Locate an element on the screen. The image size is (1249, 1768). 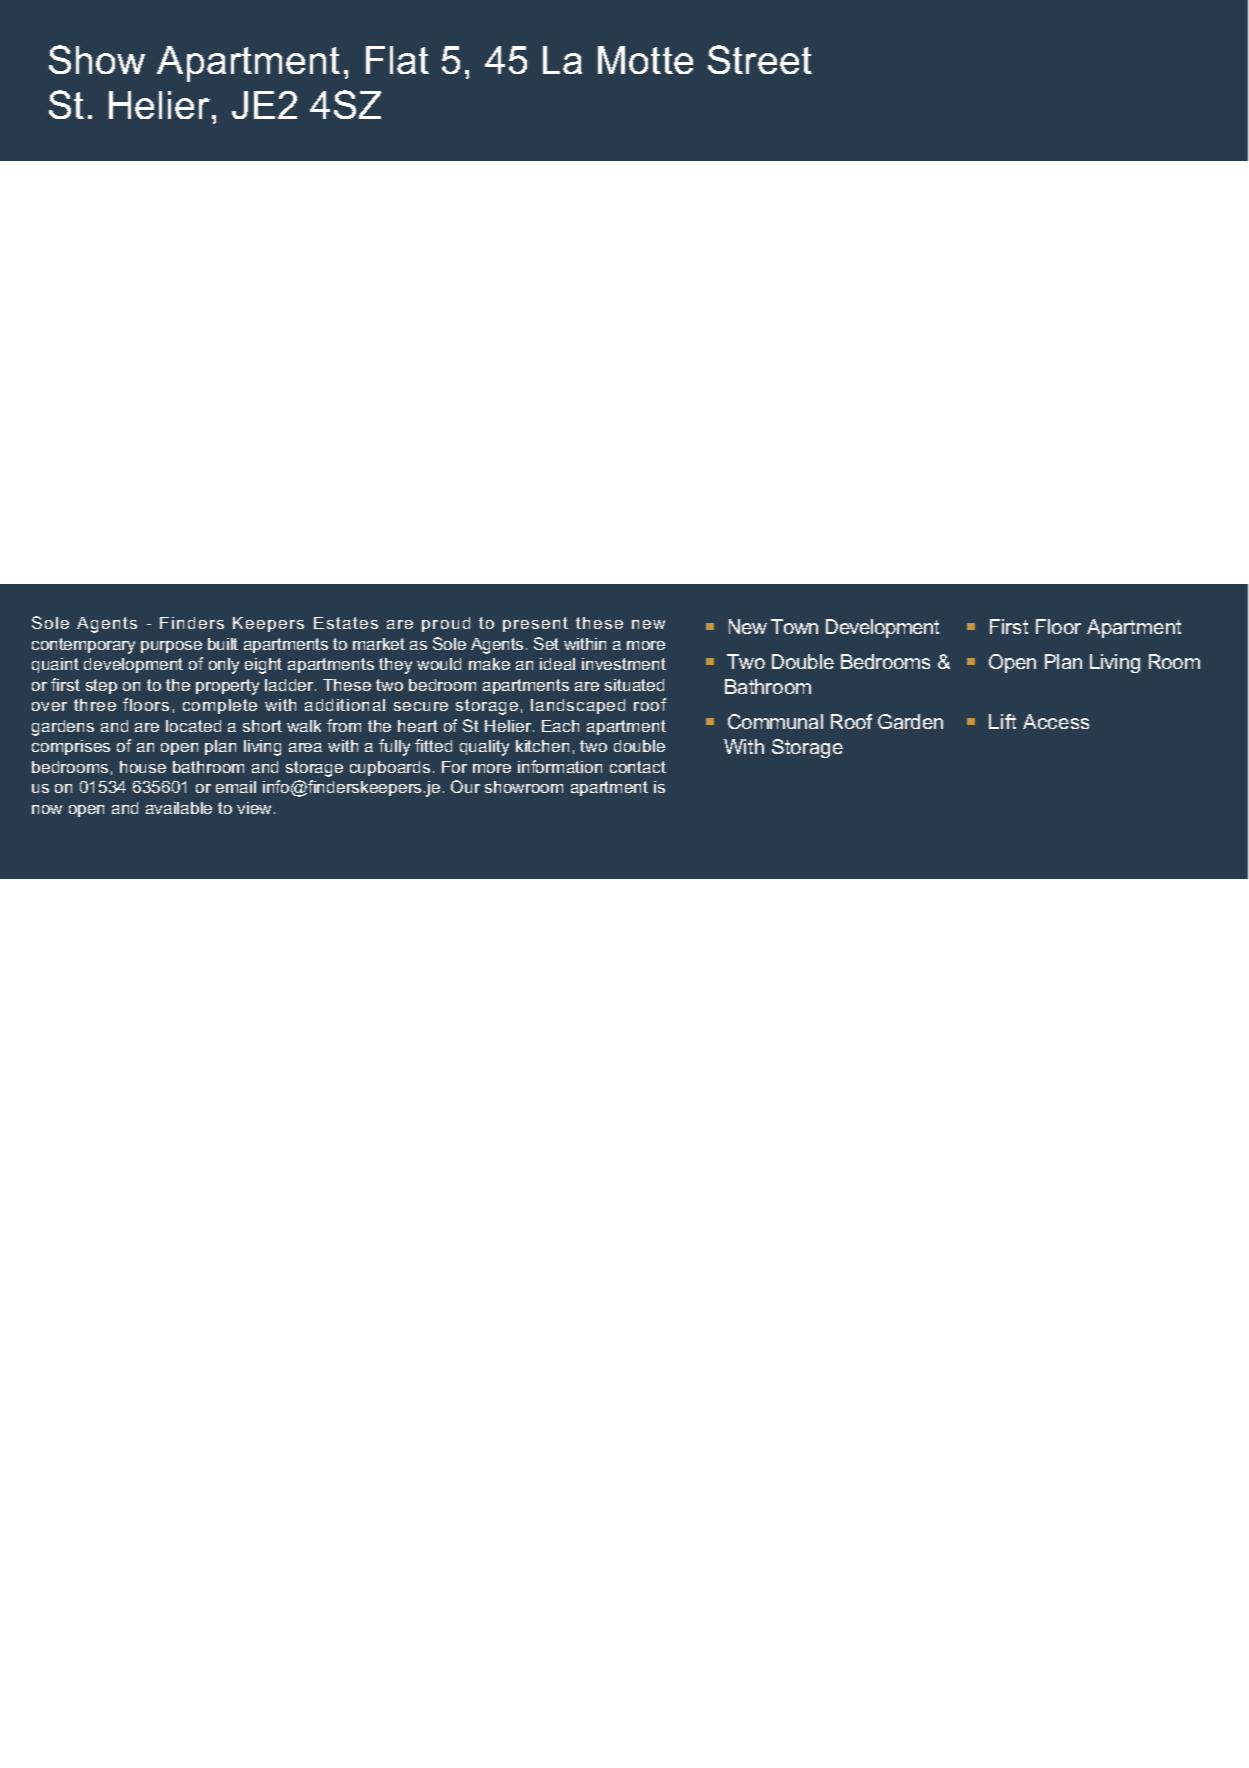
Motte is located at coordinates (645, 60).
